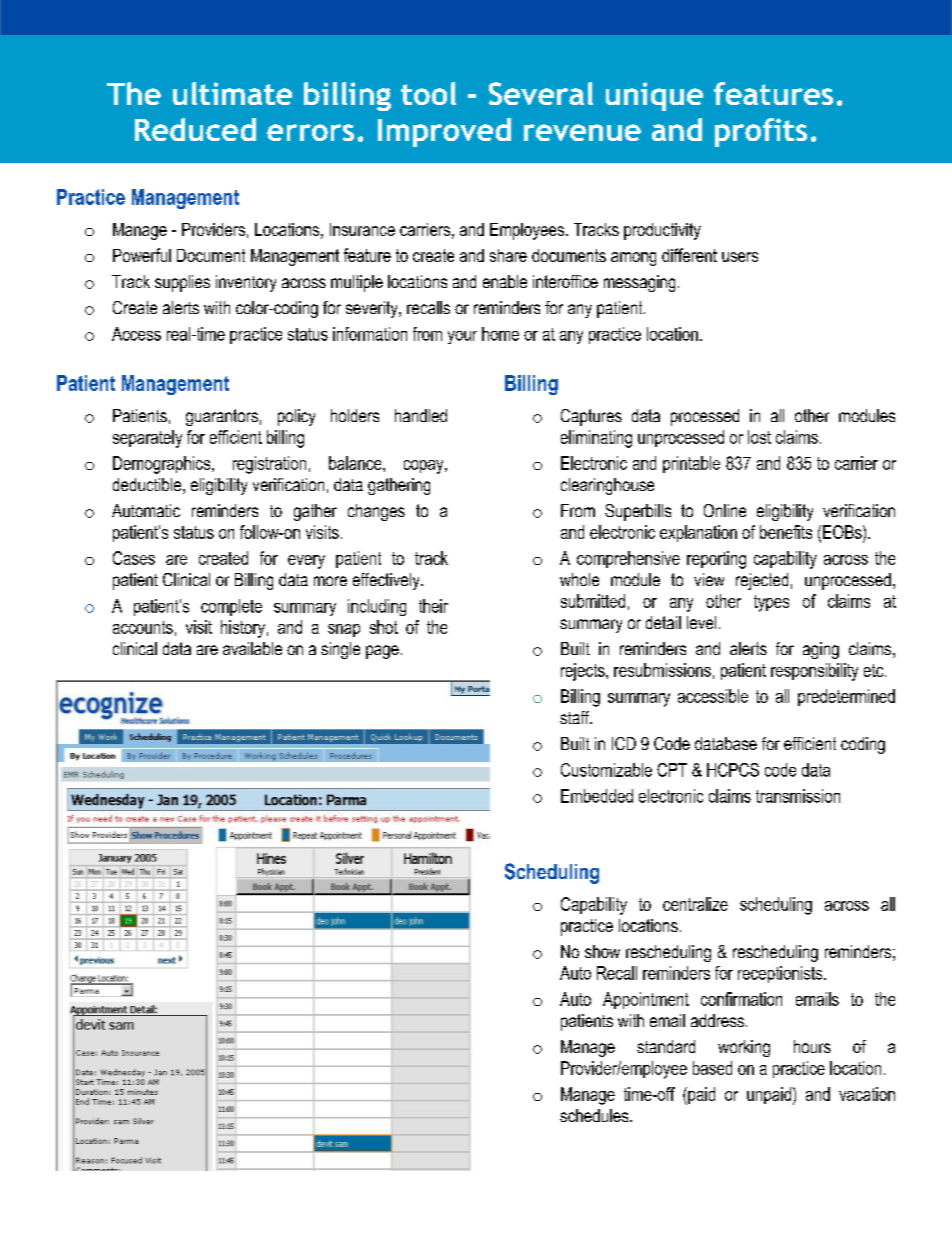  What do you see at coordinates (798, 796) in the screenshot?
I see `transmission` at bounding box center [798, 796].
